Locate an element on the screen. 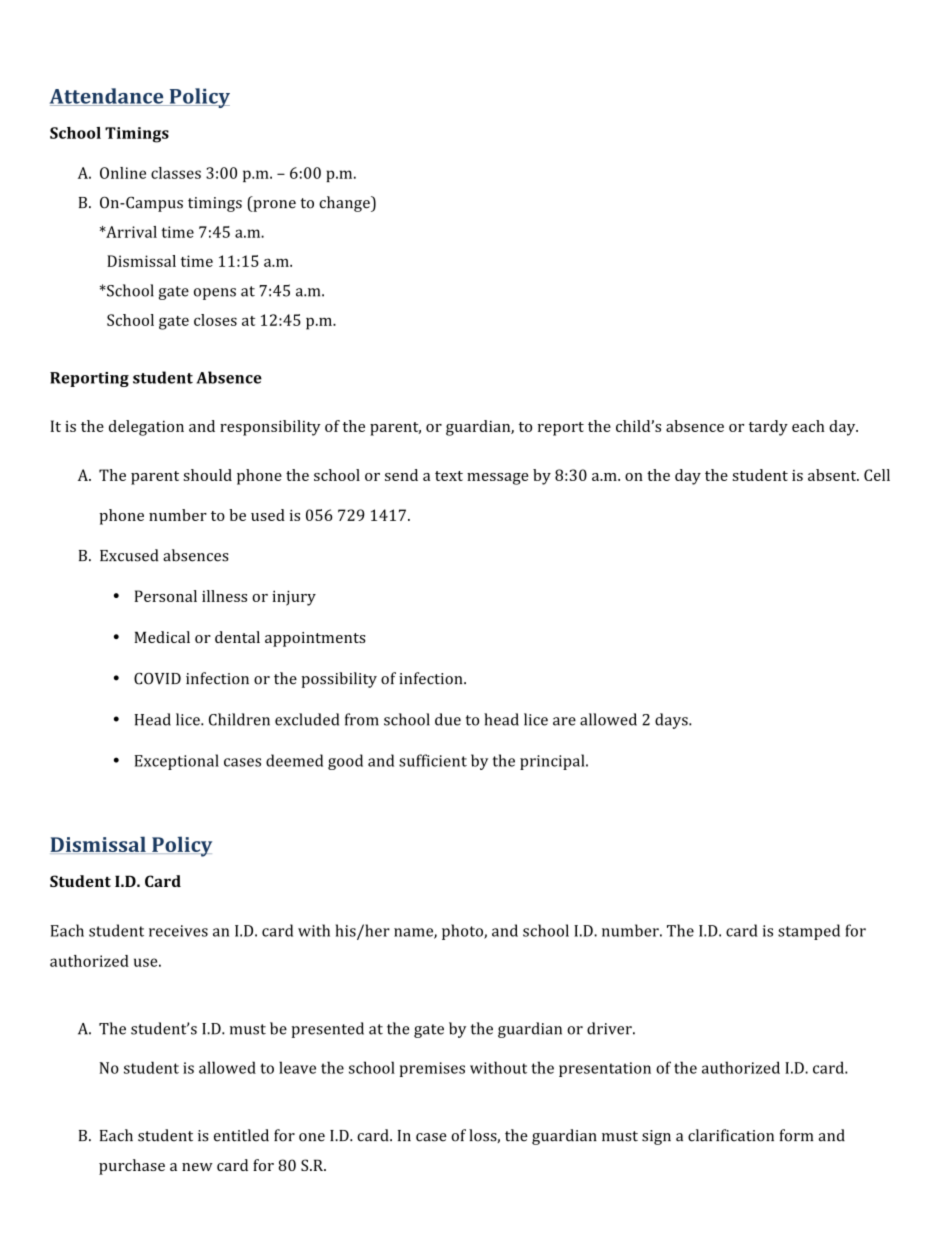 The height and width of the screenshot is (1233, 952). premises is located at coordinates (432, 1069).
